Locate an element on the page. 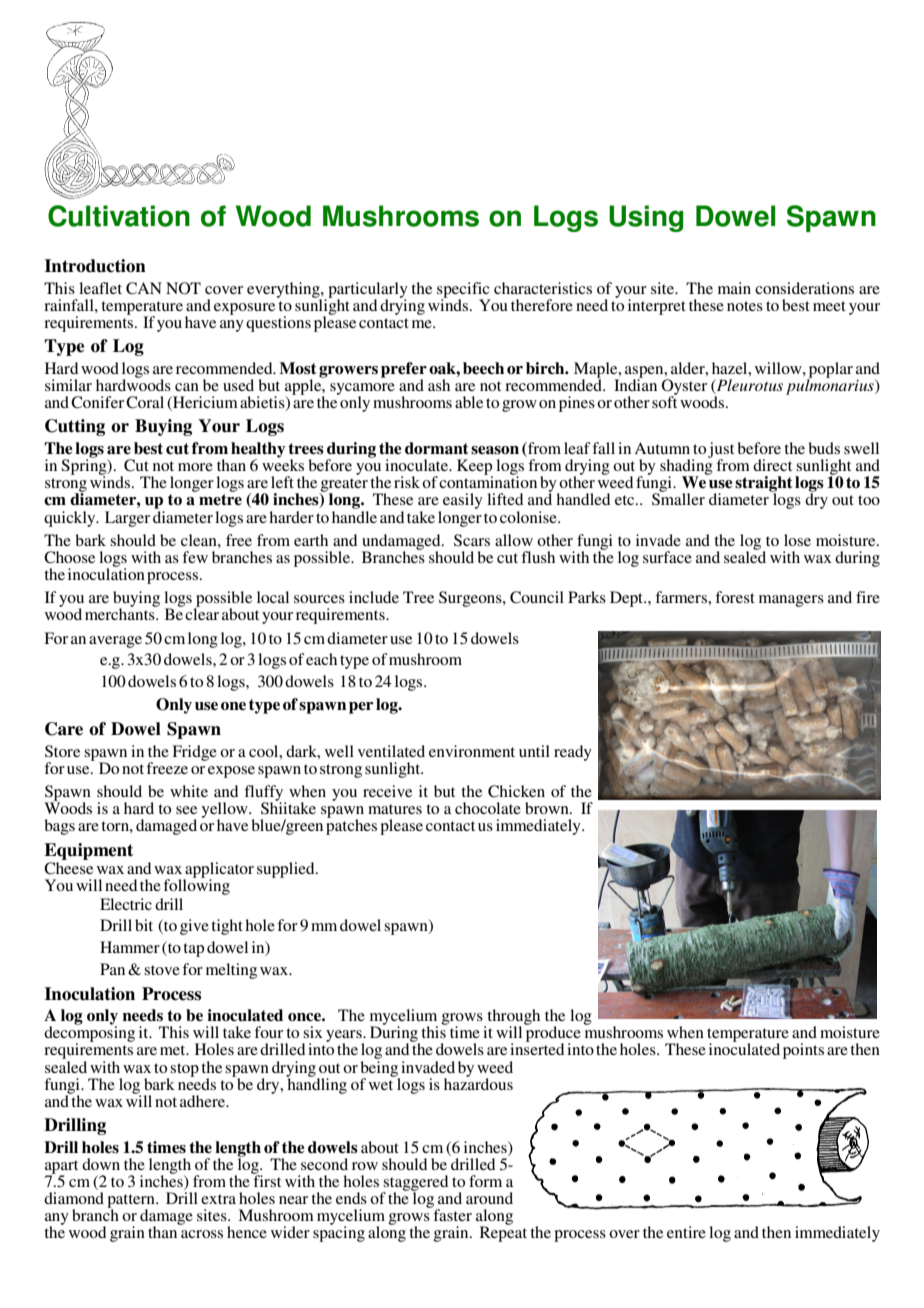 The image size is (924, 1308). pattern is located at coordinates (132, 1202).
